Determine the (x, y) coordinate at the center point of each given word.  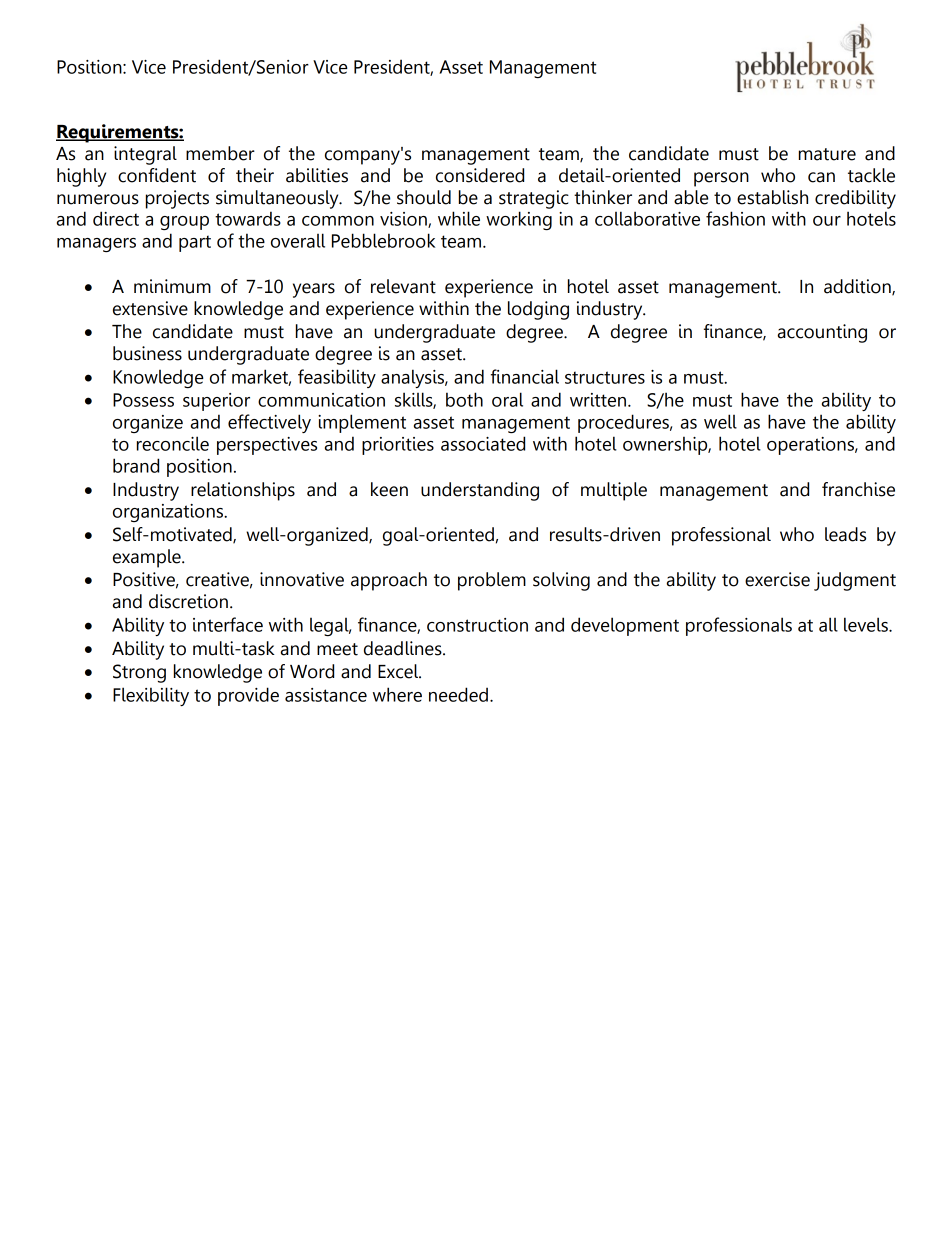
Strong (139, 673)
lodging (538, 310)
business (147, 353)
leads (845, 534)
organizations (169, 513)
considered (480, 175)
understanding (480, 491)
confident (157, 175)
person (721, 179)
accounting (822, 333)
